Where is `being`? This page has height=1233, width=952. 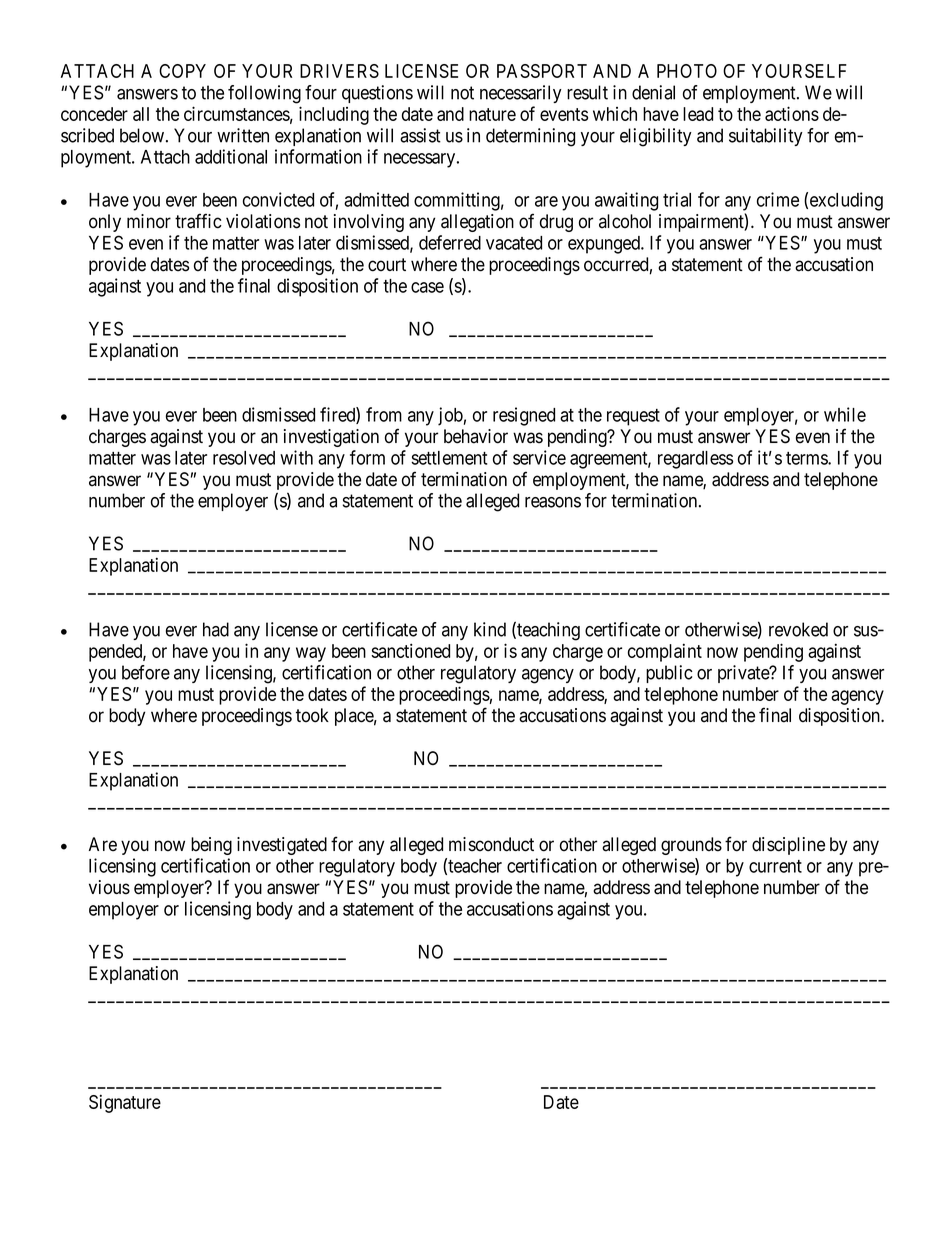 being is located at coordinates (211, 846).
